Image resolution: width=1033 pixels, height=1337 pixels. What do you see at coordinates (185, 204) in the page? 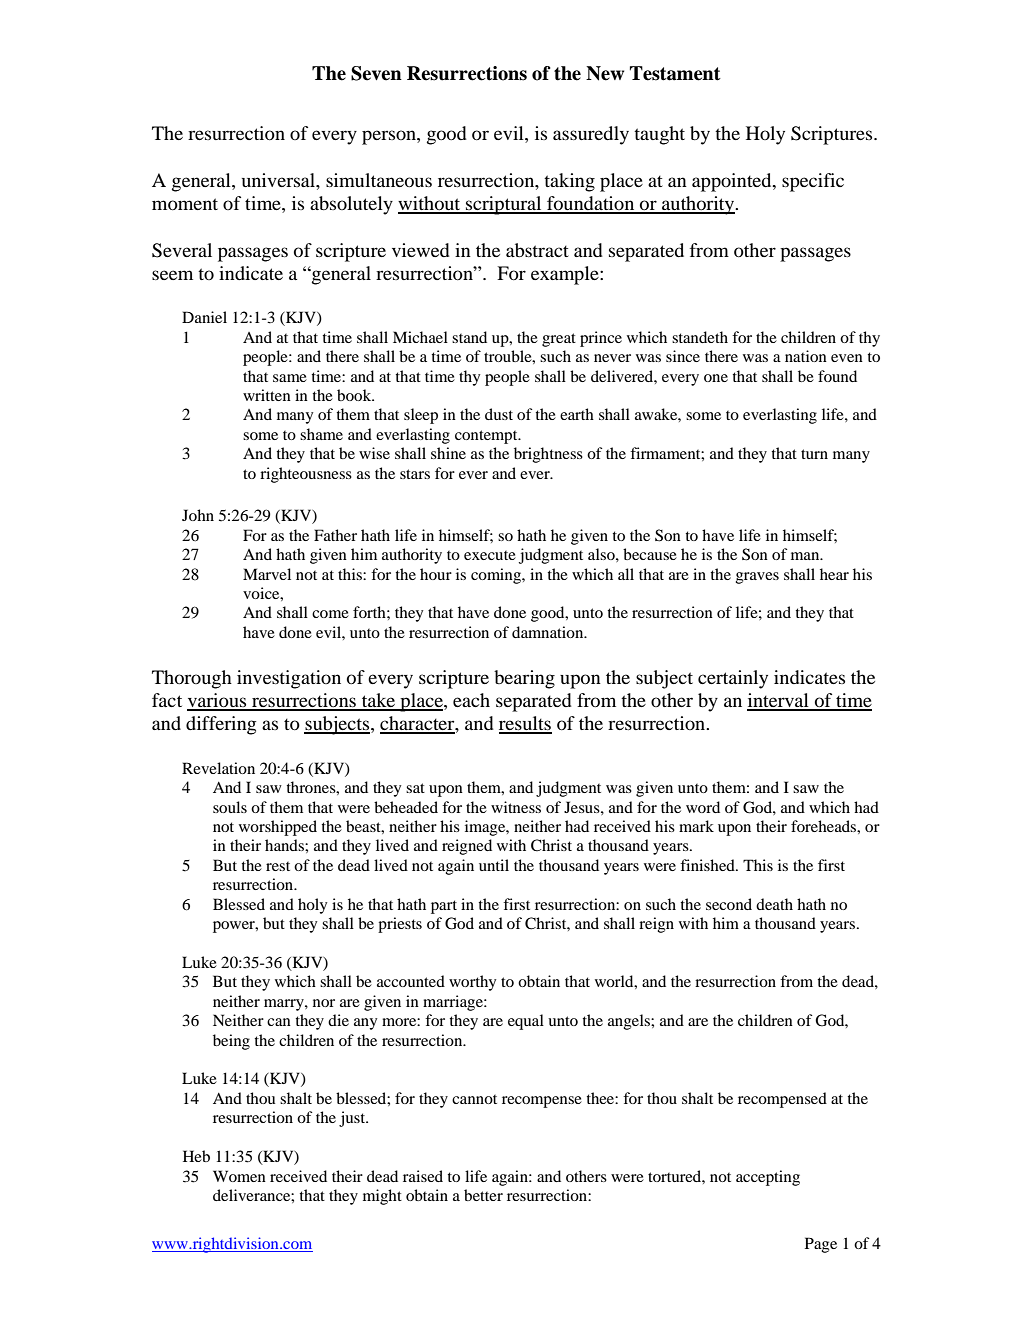
I see `moment` at bounding box center [185, 204].
